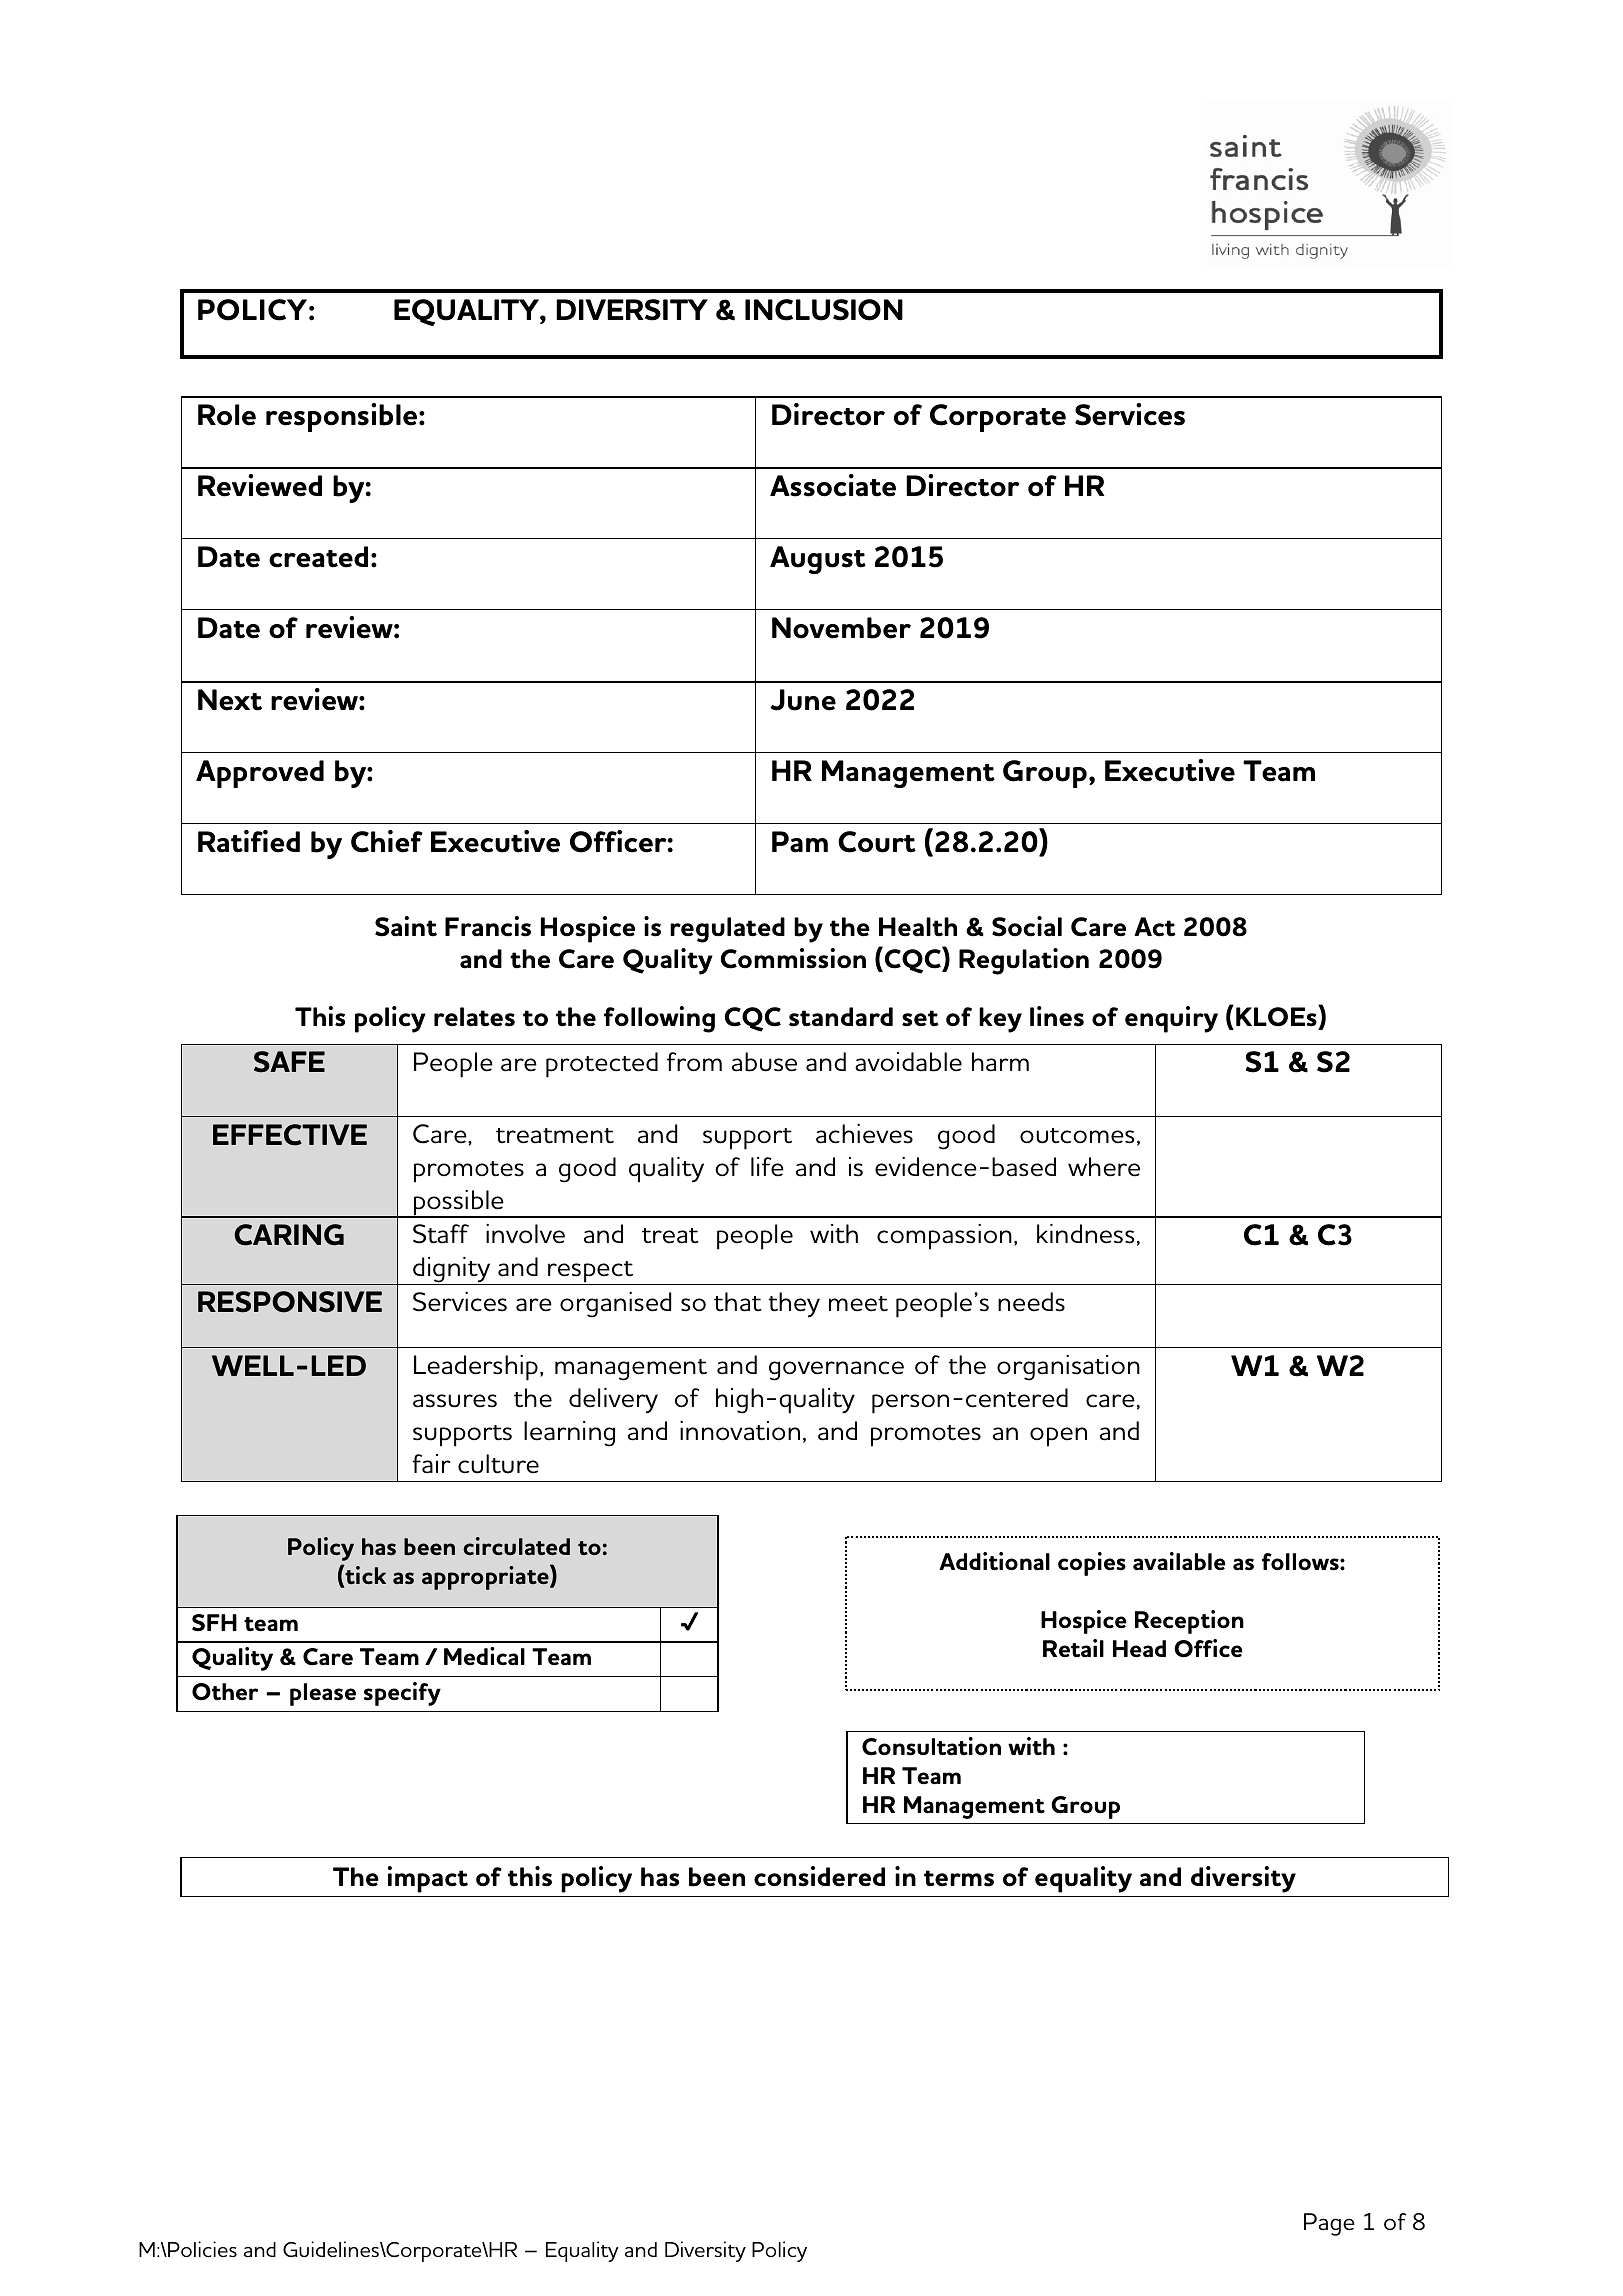 The width and height of the screenshot is (1623, 2296). What do you see at coordinates (1086, 1234) in the screenshot?
I see `kindness` at bounding box center [1086, 1234].
